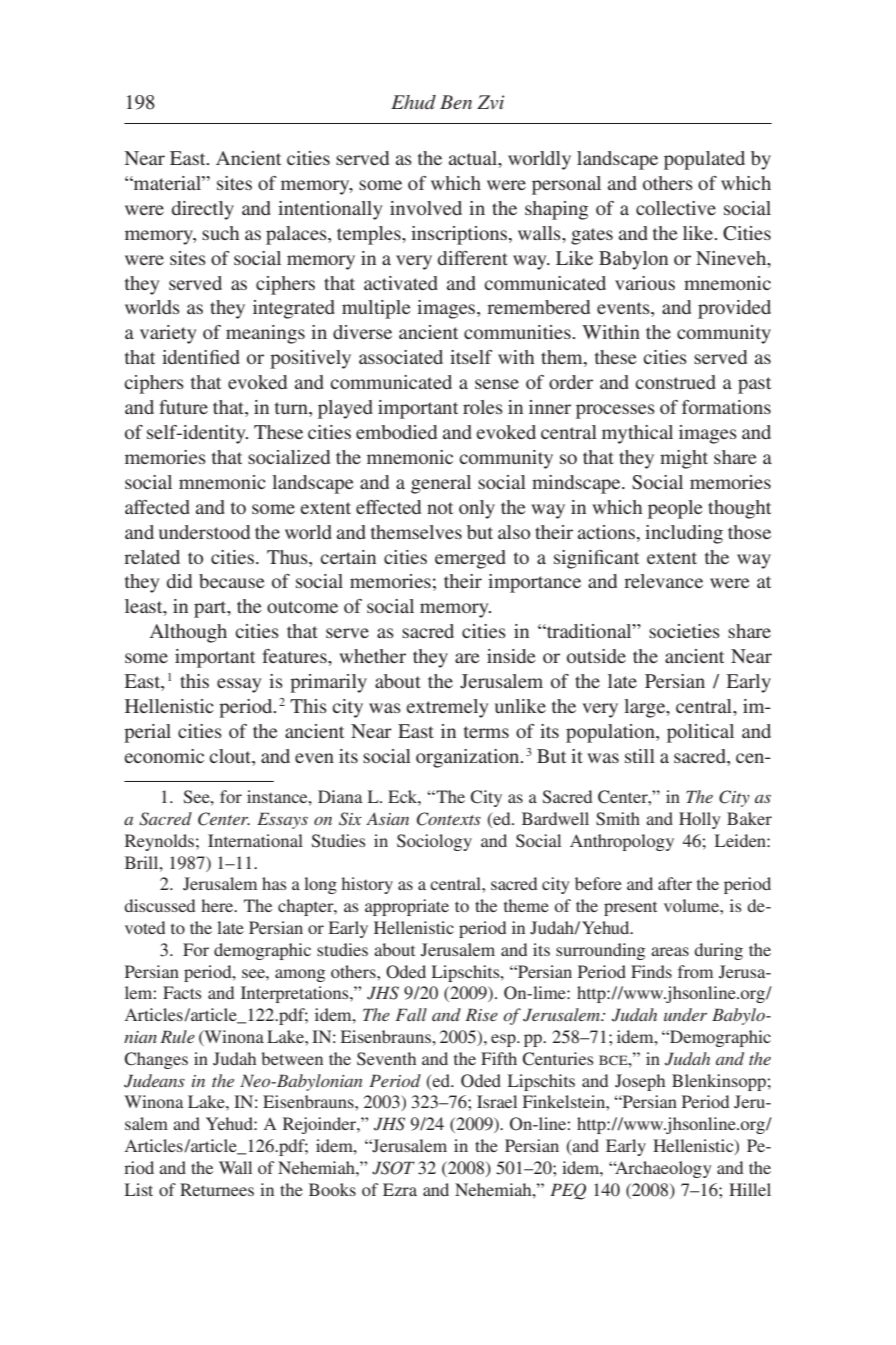 This screenshot has height=1345, width=896. What do you see at coordinates (139, 1189) in the screenshot?
I see `List` at bounding box center [139, 1189].
